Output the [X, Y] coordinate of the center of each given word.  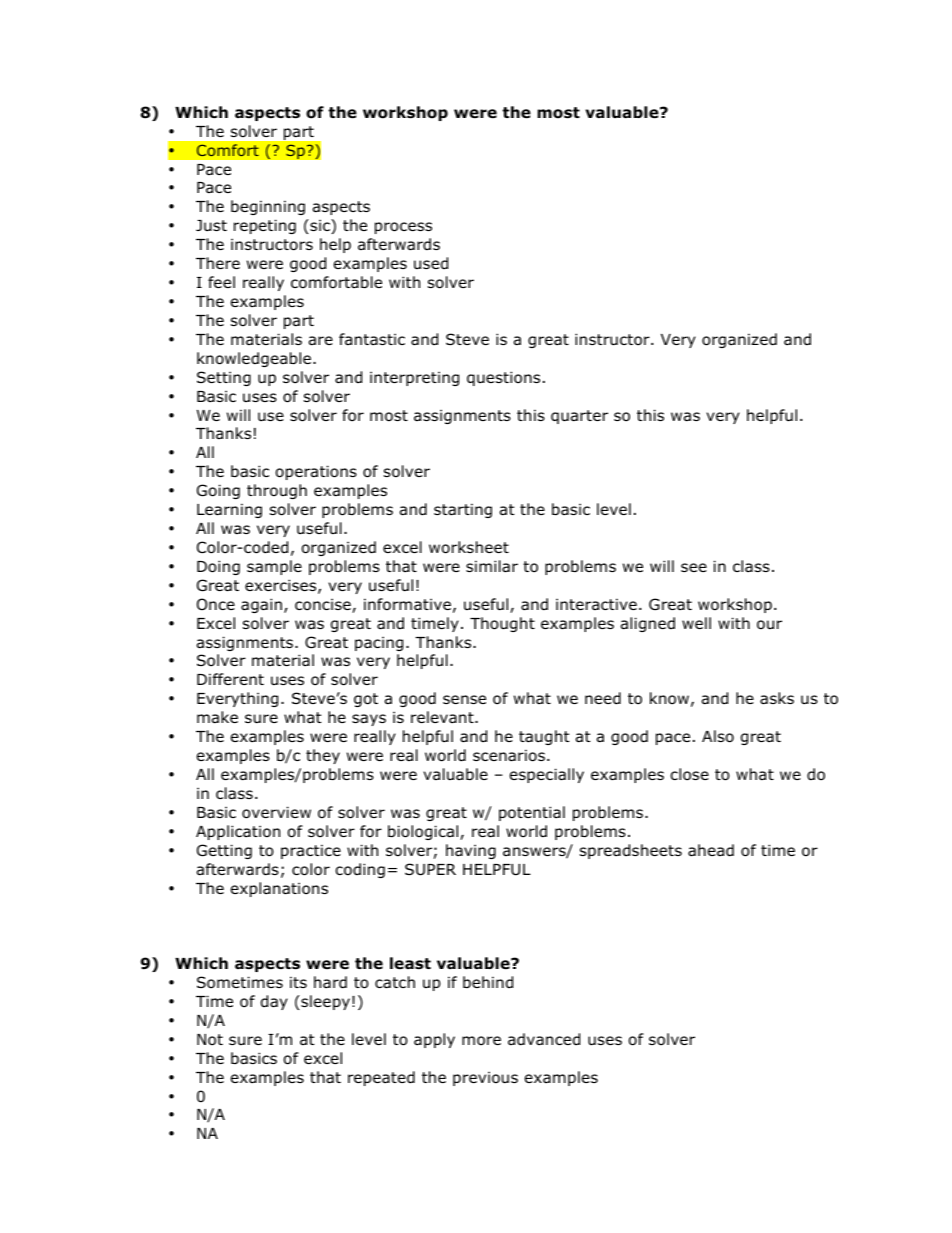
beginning [268, 207]
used [431, 263]
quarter [579, 417]
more [481, 1041]
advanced [544, 1039]
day [274, 1002]
